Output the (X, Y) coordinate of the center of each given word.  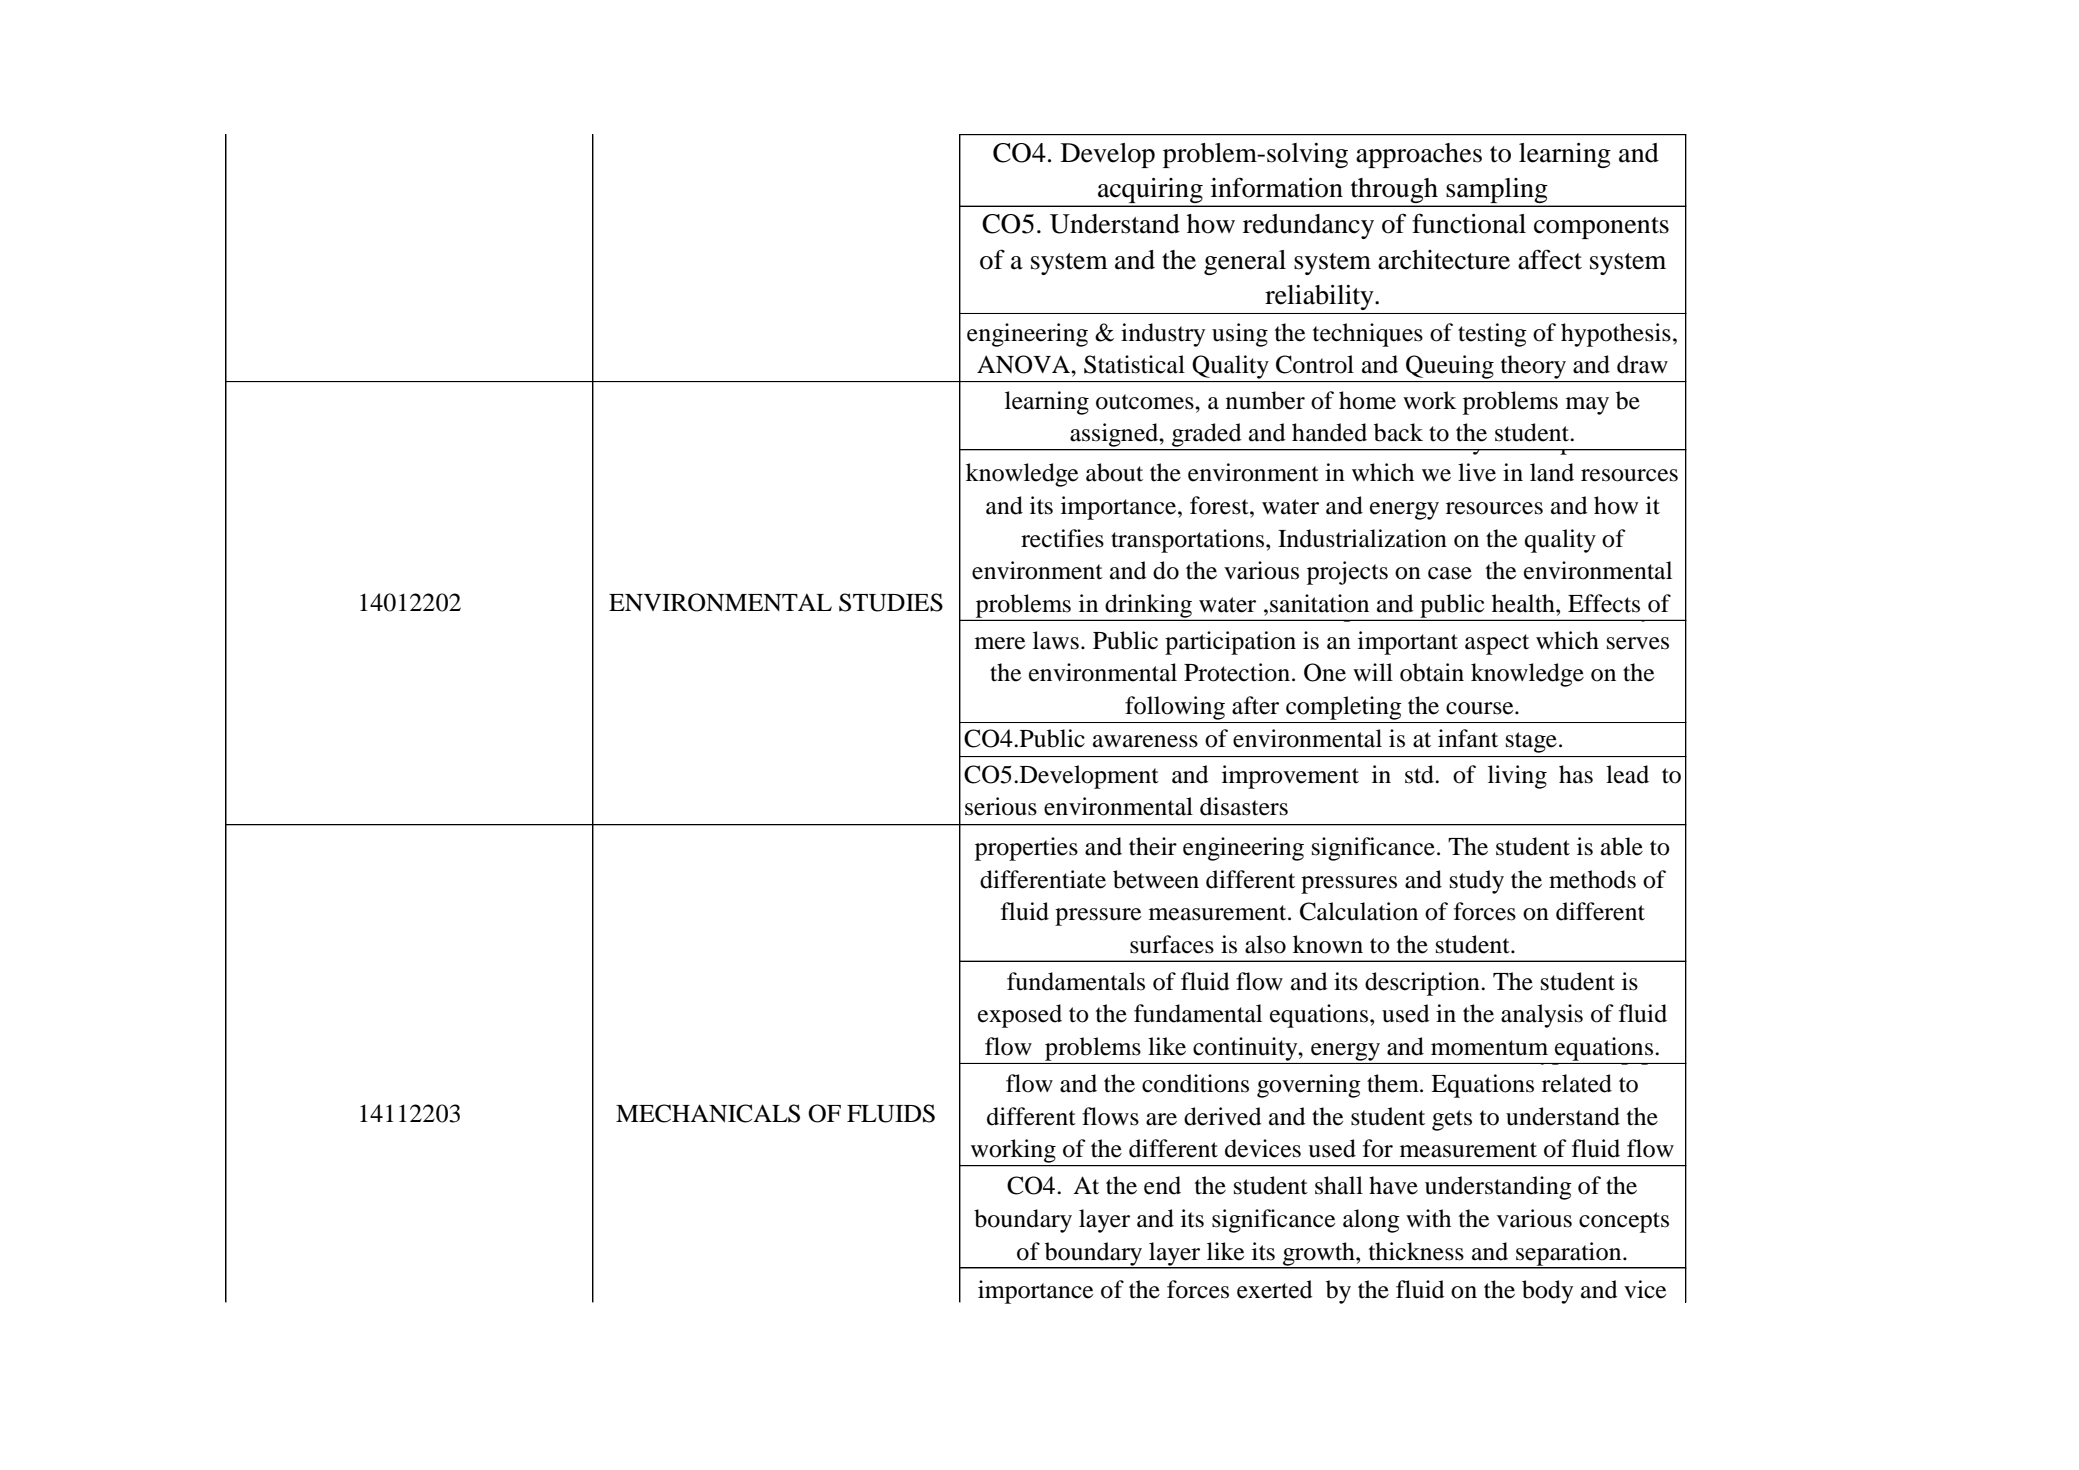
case (1450, 573)
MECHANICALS (708, 1113)
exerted (1274, 1289)
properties (1026, 849)
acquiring (1150, 192)
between (1156, 879)
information (1277, 187)
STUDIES (891, 602)
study (1477, 882)
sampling (1497, 192)
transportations (1187, 541)
